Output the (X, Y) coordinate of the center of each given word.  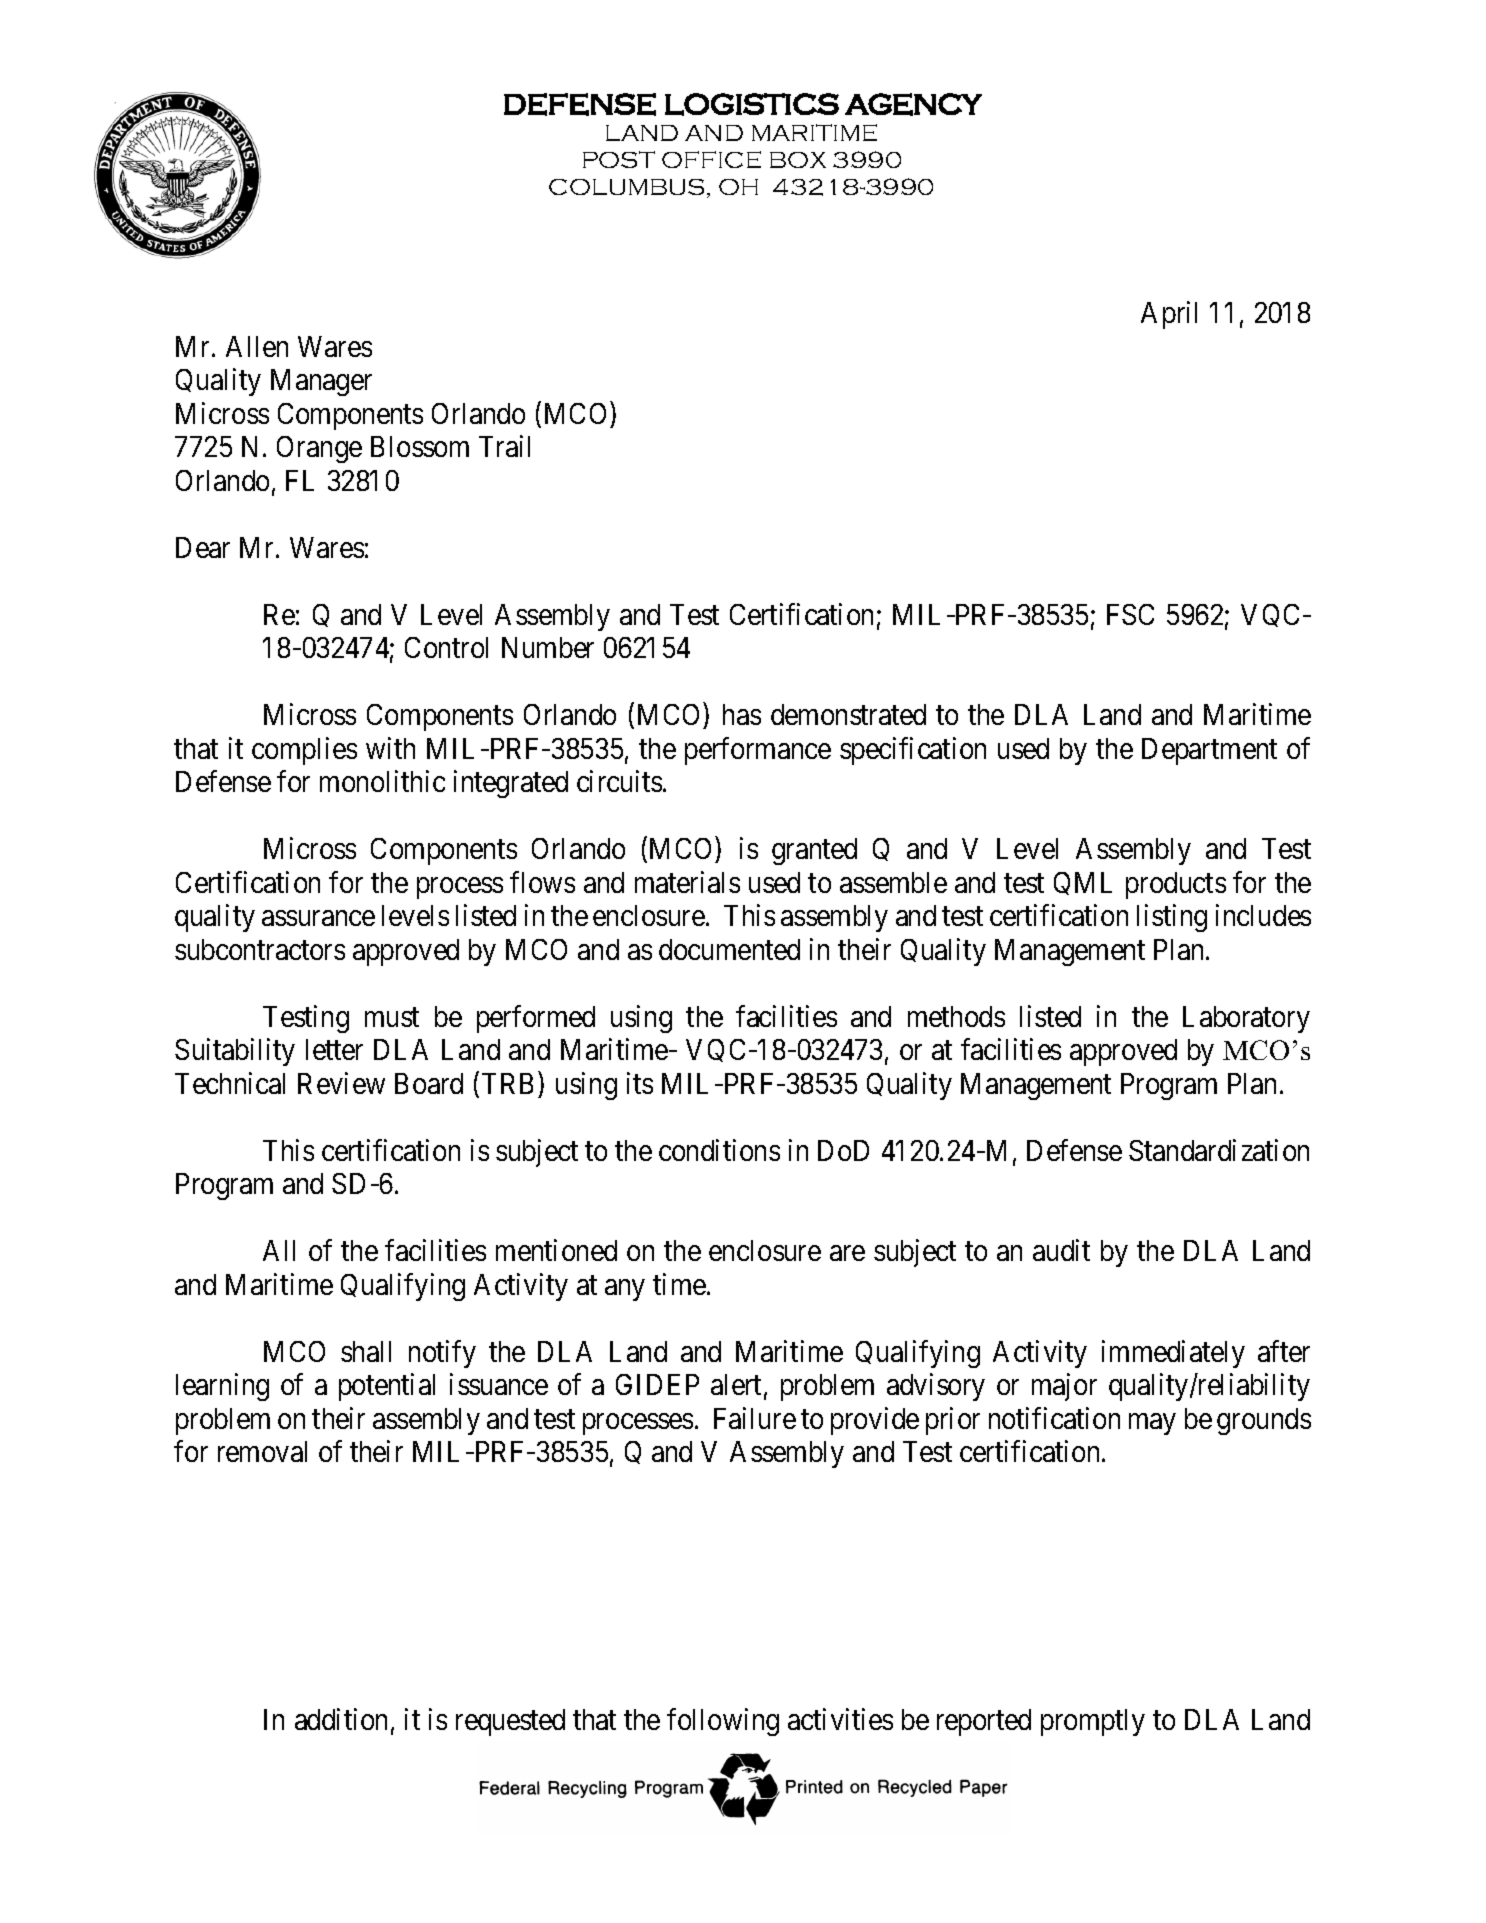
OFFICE (711, 159)
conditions (719, 1150)
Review (341, 1083)
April (1169, 315)
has (742, 714)
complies (304, 751)
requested (510, 1722)
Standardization (1219, 1150)
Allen (257, 346)
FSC (1130, 614)
